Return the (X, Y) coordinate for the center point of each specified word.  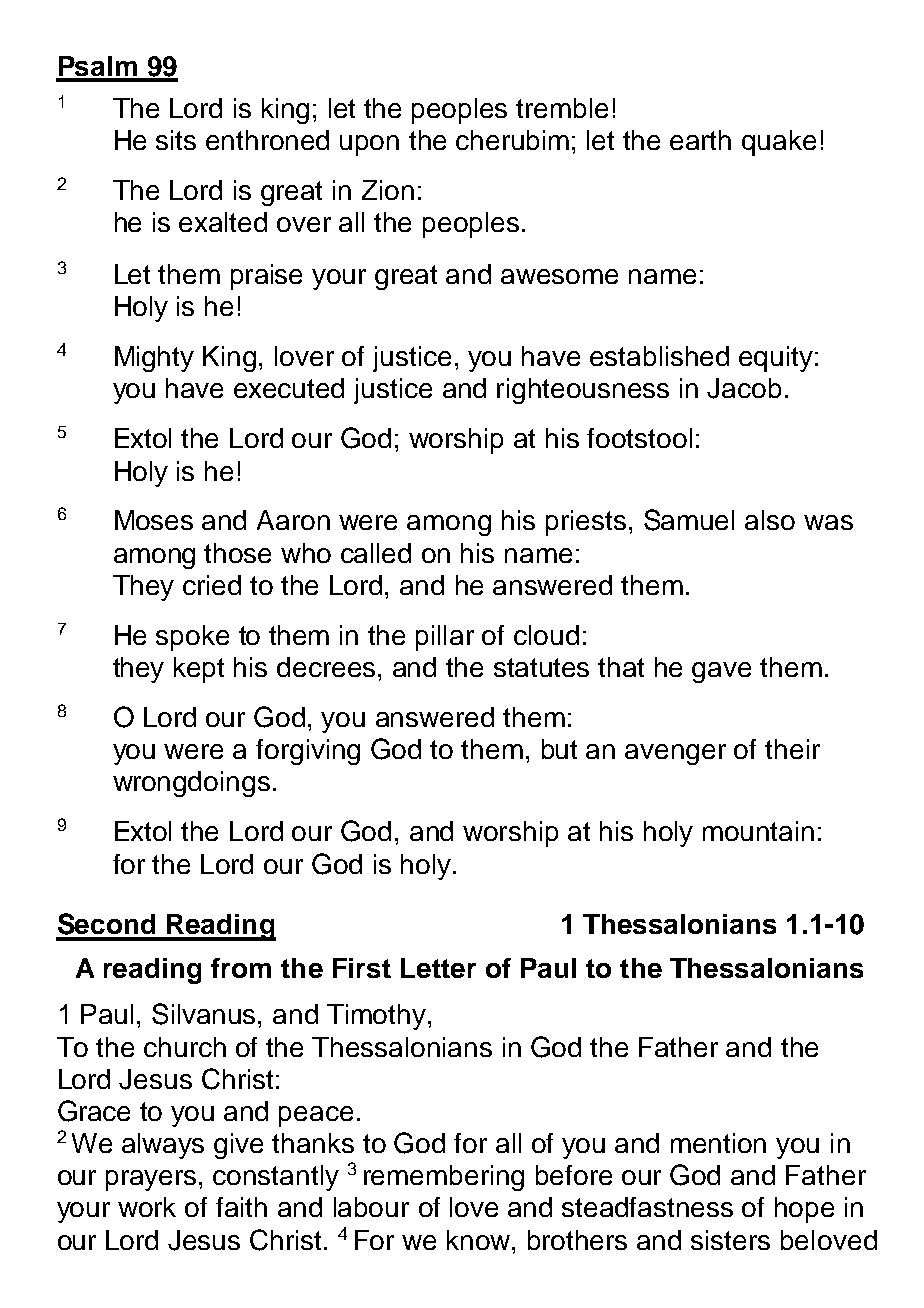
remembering (444, 1178)
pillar (445, 638)
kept (199, 670)
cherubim (512, 140)
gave (721, 672)
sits (176, 140)
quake (779, 143)
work (147, 1207)
